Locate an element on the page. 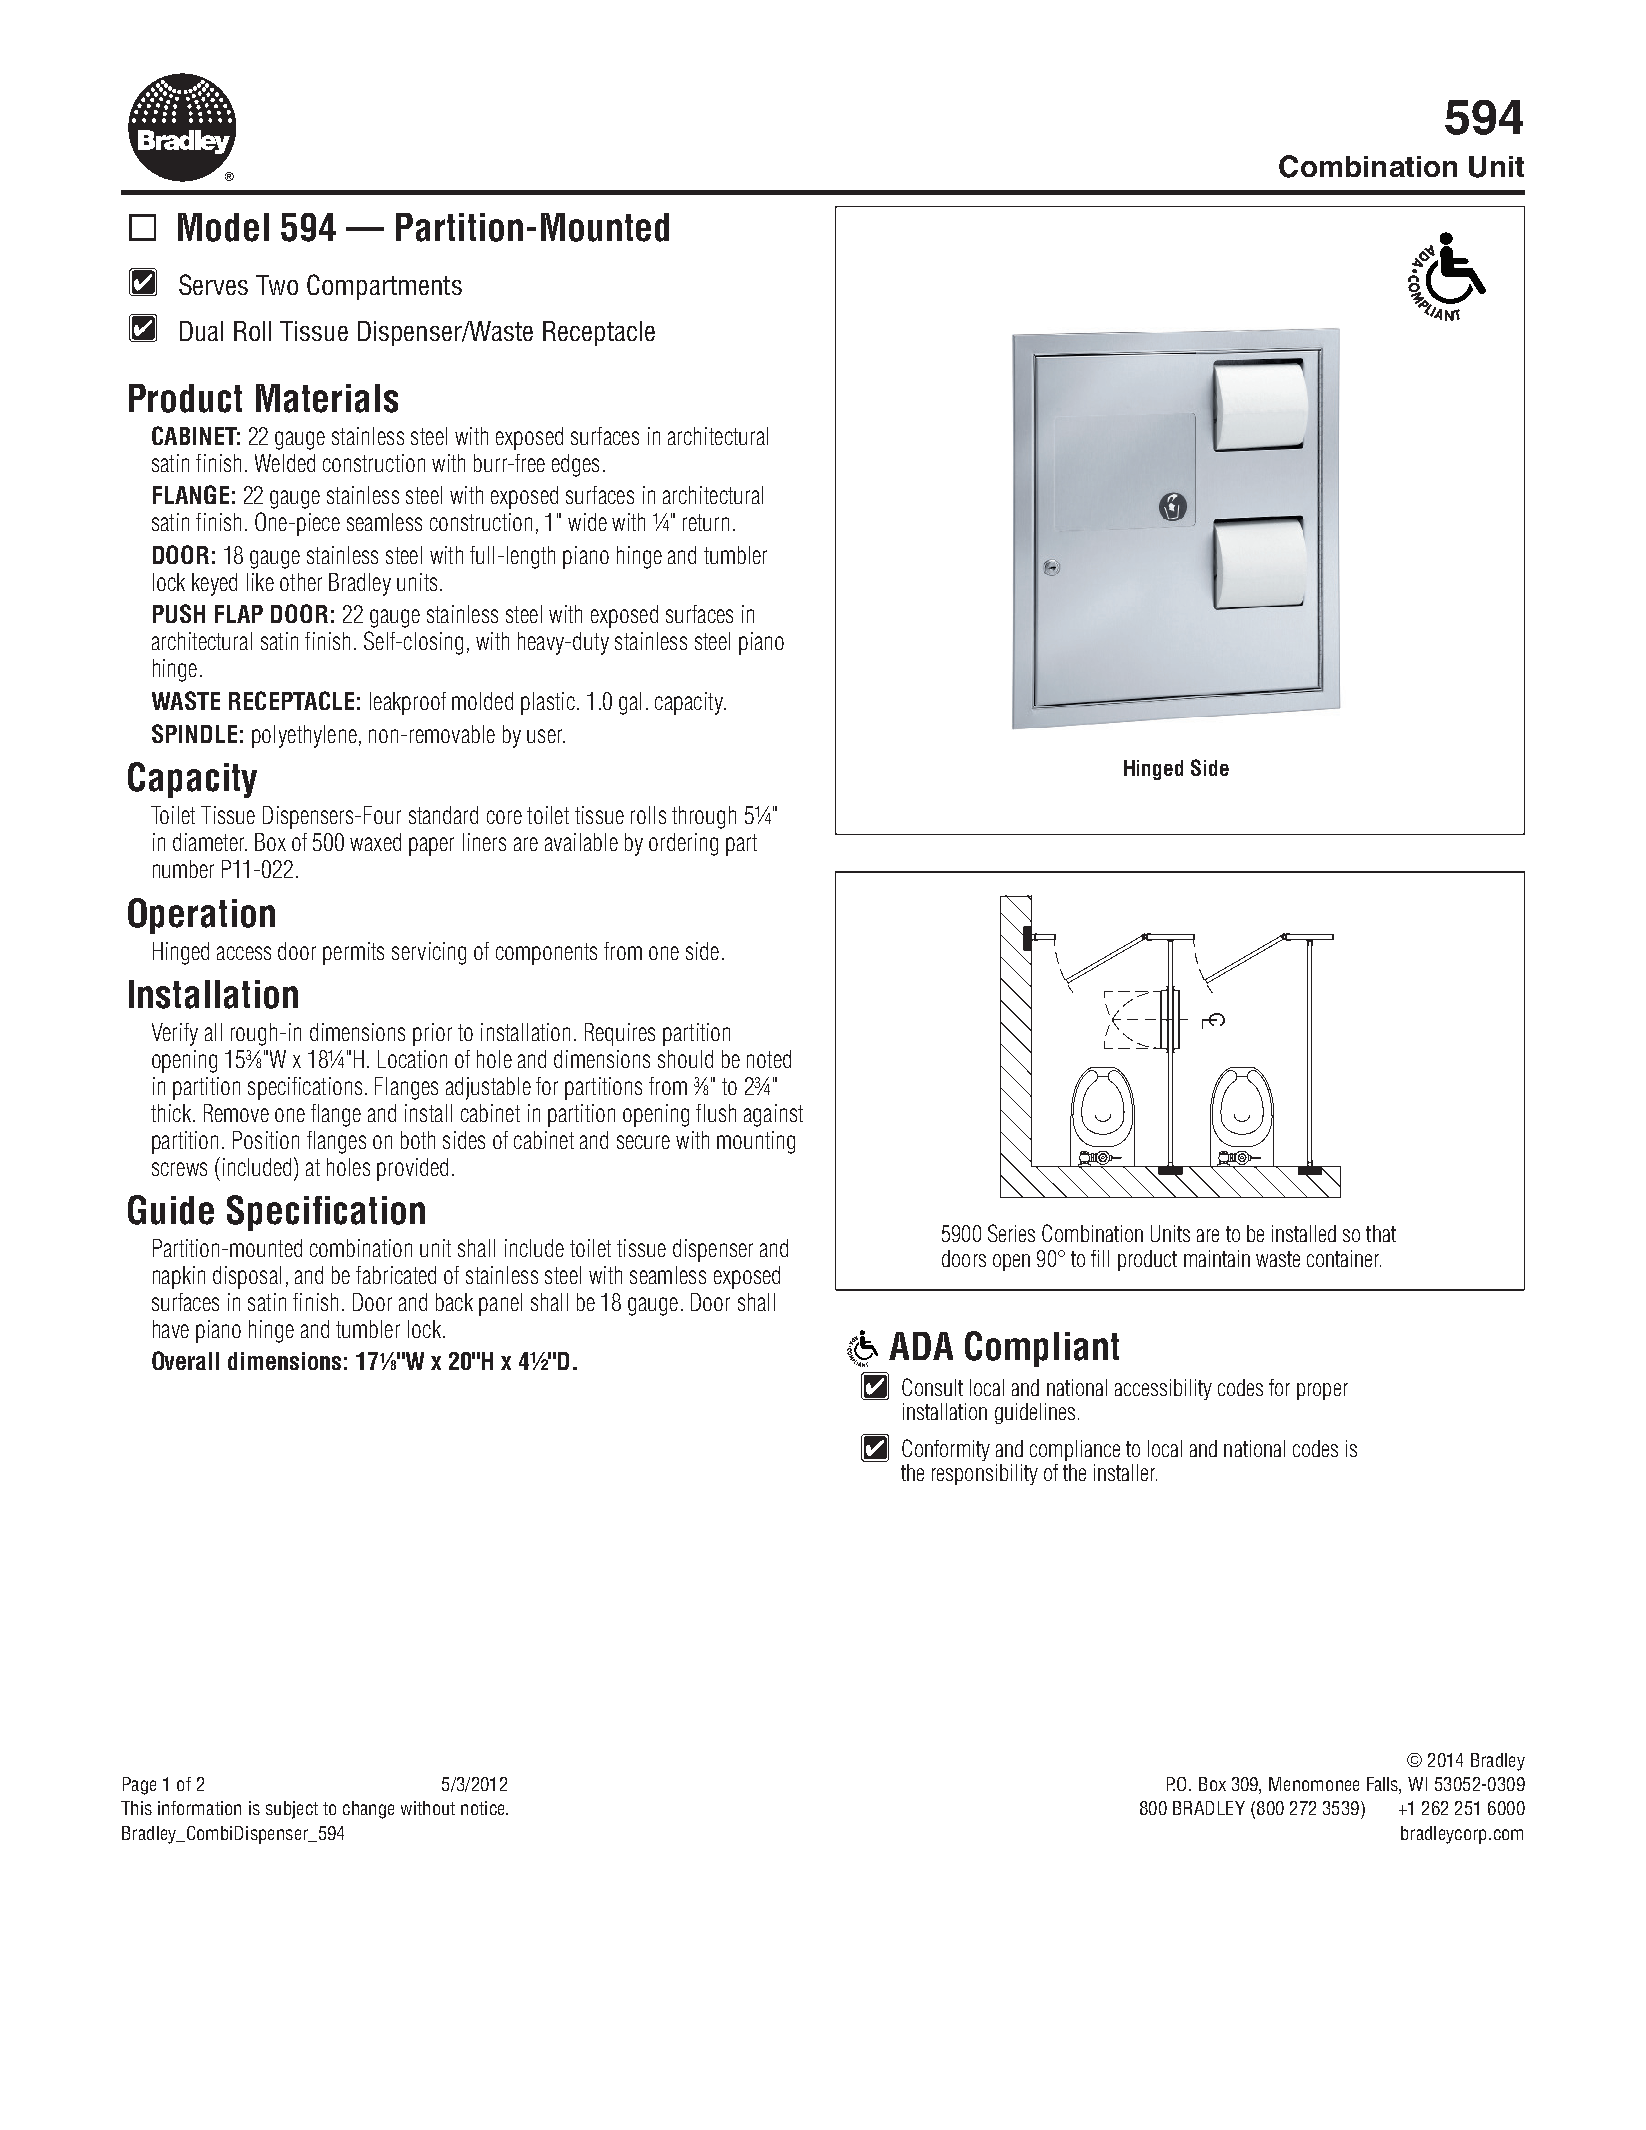 The height and width of the document is (2130, 1646). return is located at coordinates (706, 522).
